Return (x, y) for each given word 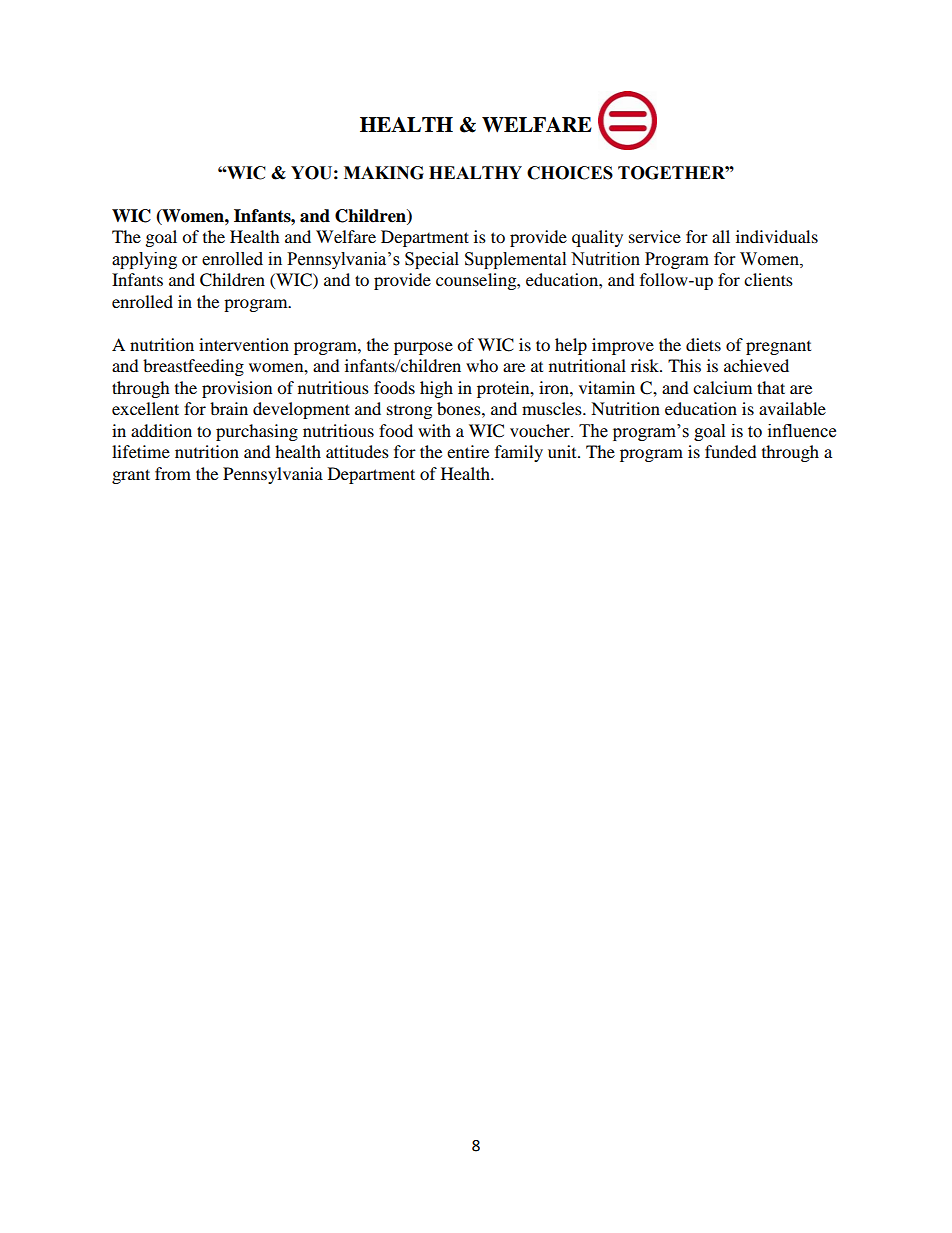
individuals (777, 236)
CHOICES (570, 173)
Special (432, 260)
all (721, 236)
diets (703, 344)
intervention (244, 344)
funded (731, 451)
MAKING (384, 173)
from (173, 473)
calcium (722, 387)
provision (237, 389)
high (436, 389)
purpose (423, 348)
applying (144, 260)
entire (468, 451)
